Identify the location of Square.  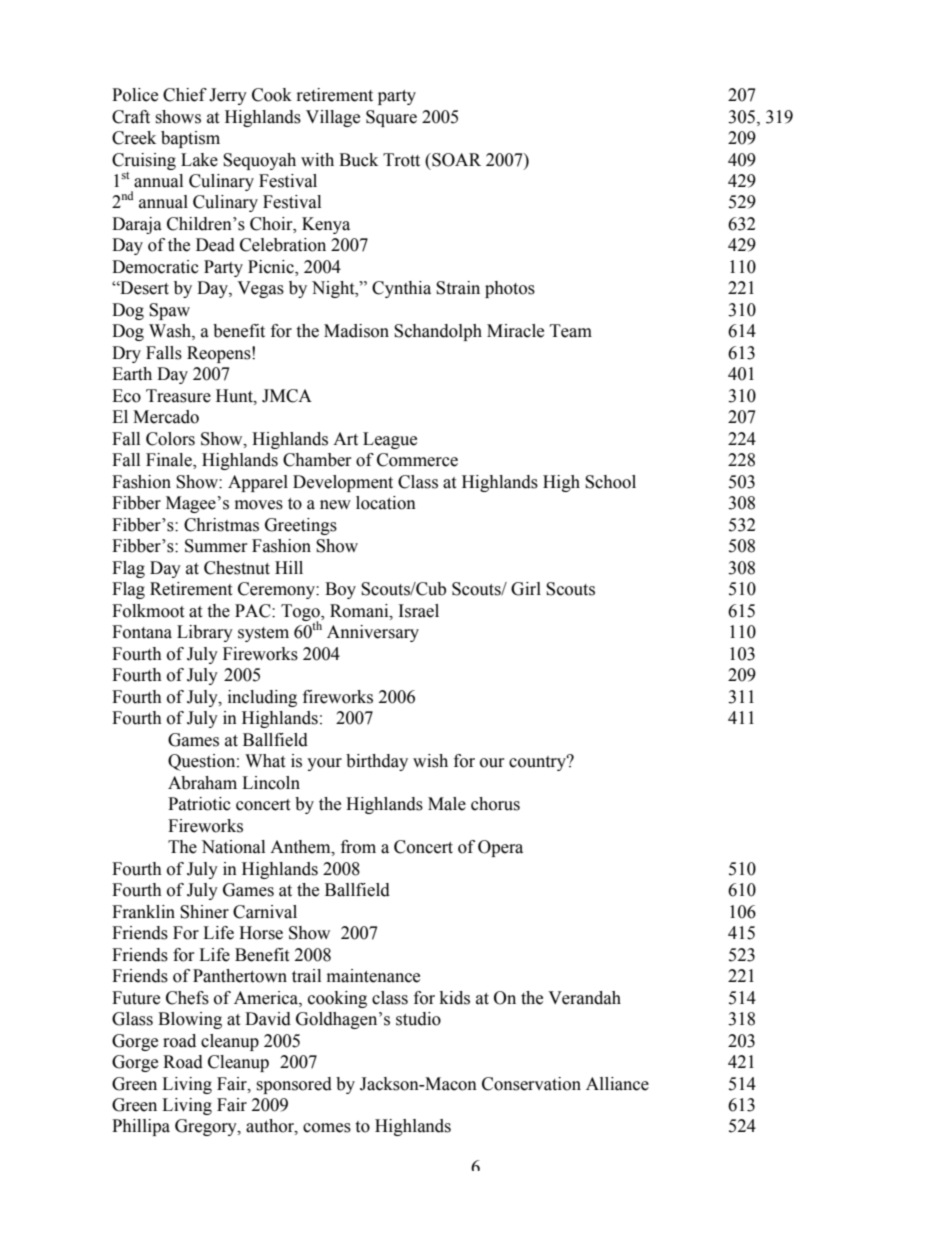
(391, 118).
